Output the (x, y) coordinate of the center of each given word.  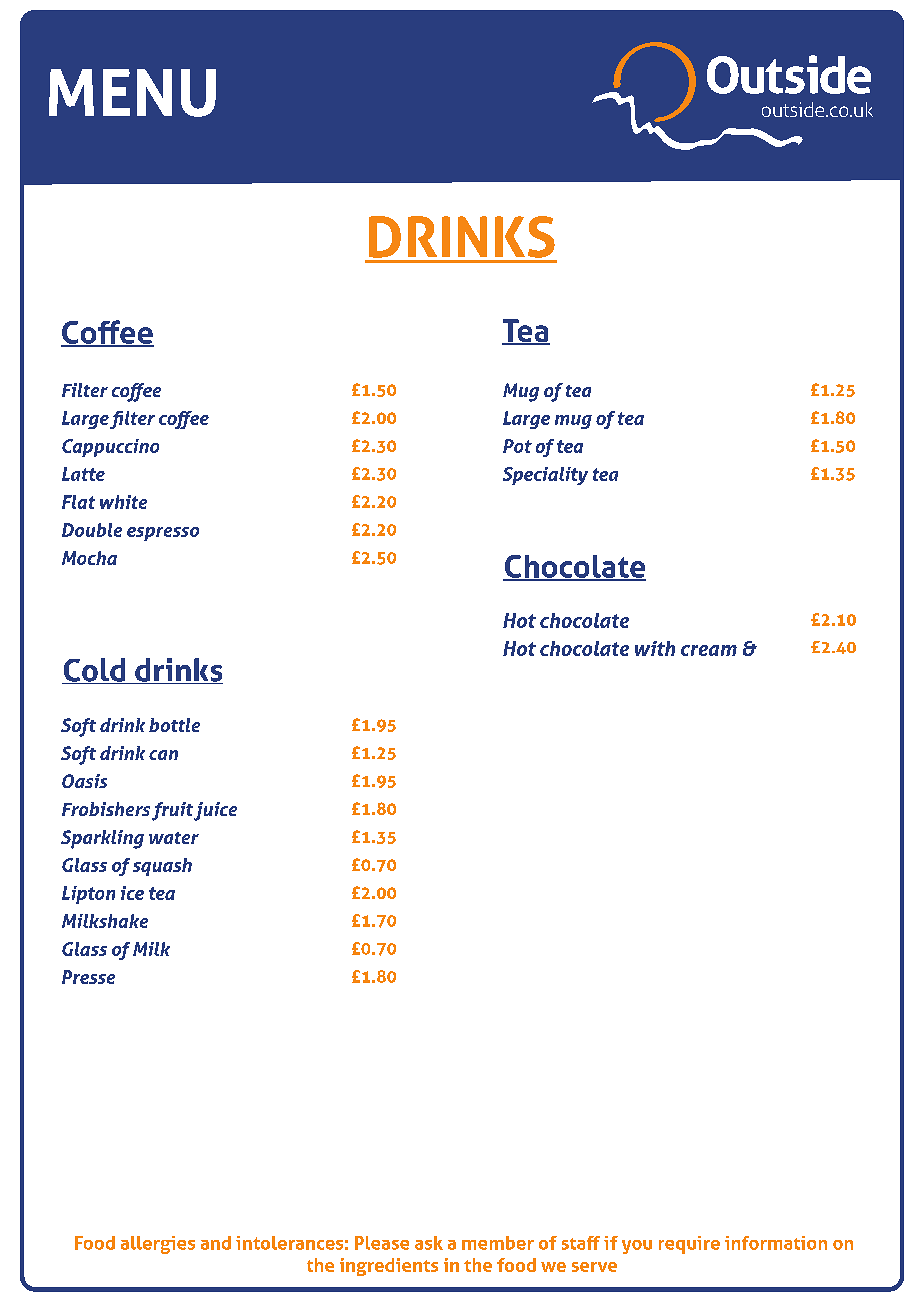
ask (429, 1243)
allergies (158, 1245)
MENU (132, 93)
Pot (517, 446)
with (655, 648)
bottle (174, 725)
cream (709, 650)
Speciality (545, 476)
